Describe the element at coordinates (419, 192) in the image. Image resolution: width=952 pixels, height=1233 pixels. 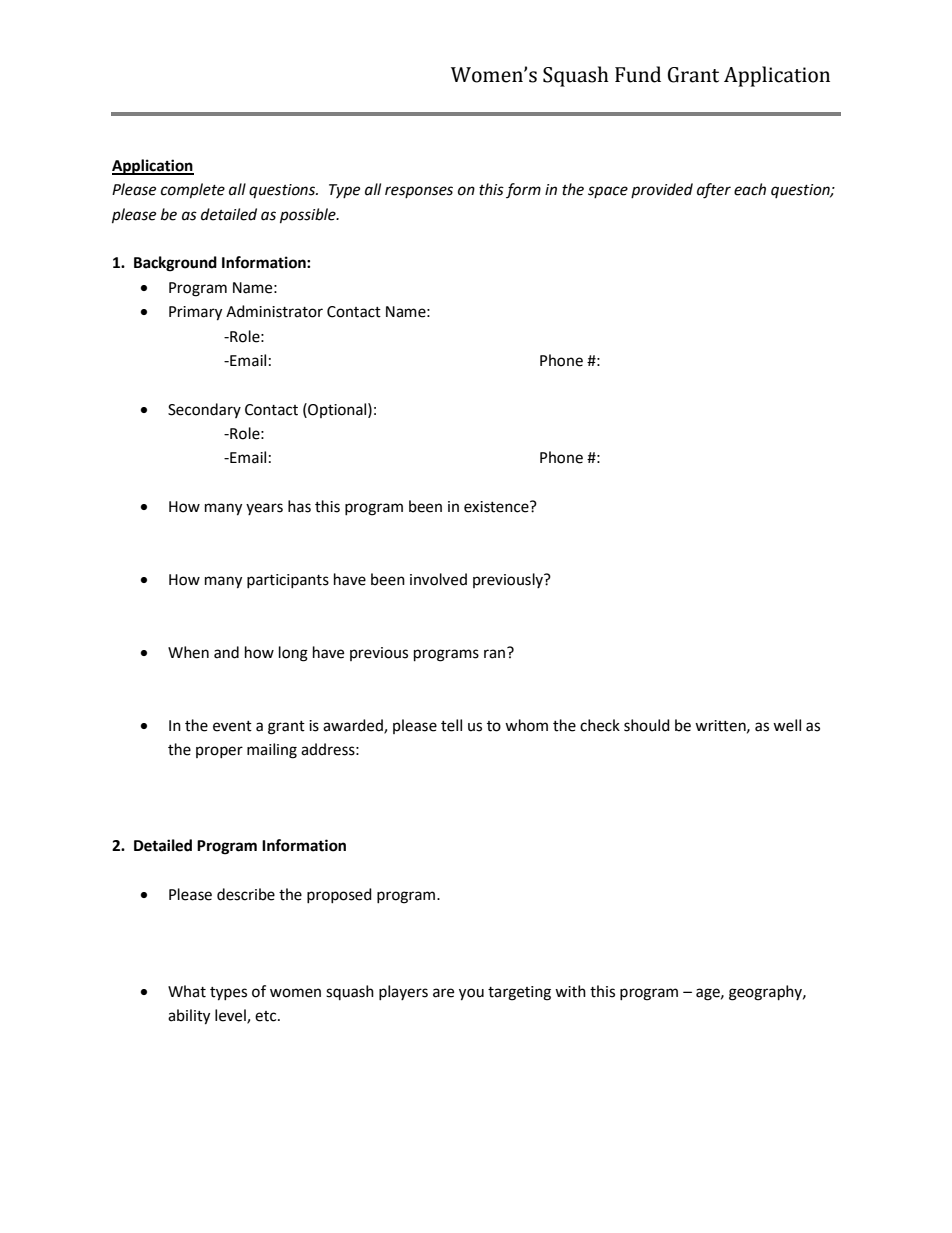
I see `responses` at that location.
